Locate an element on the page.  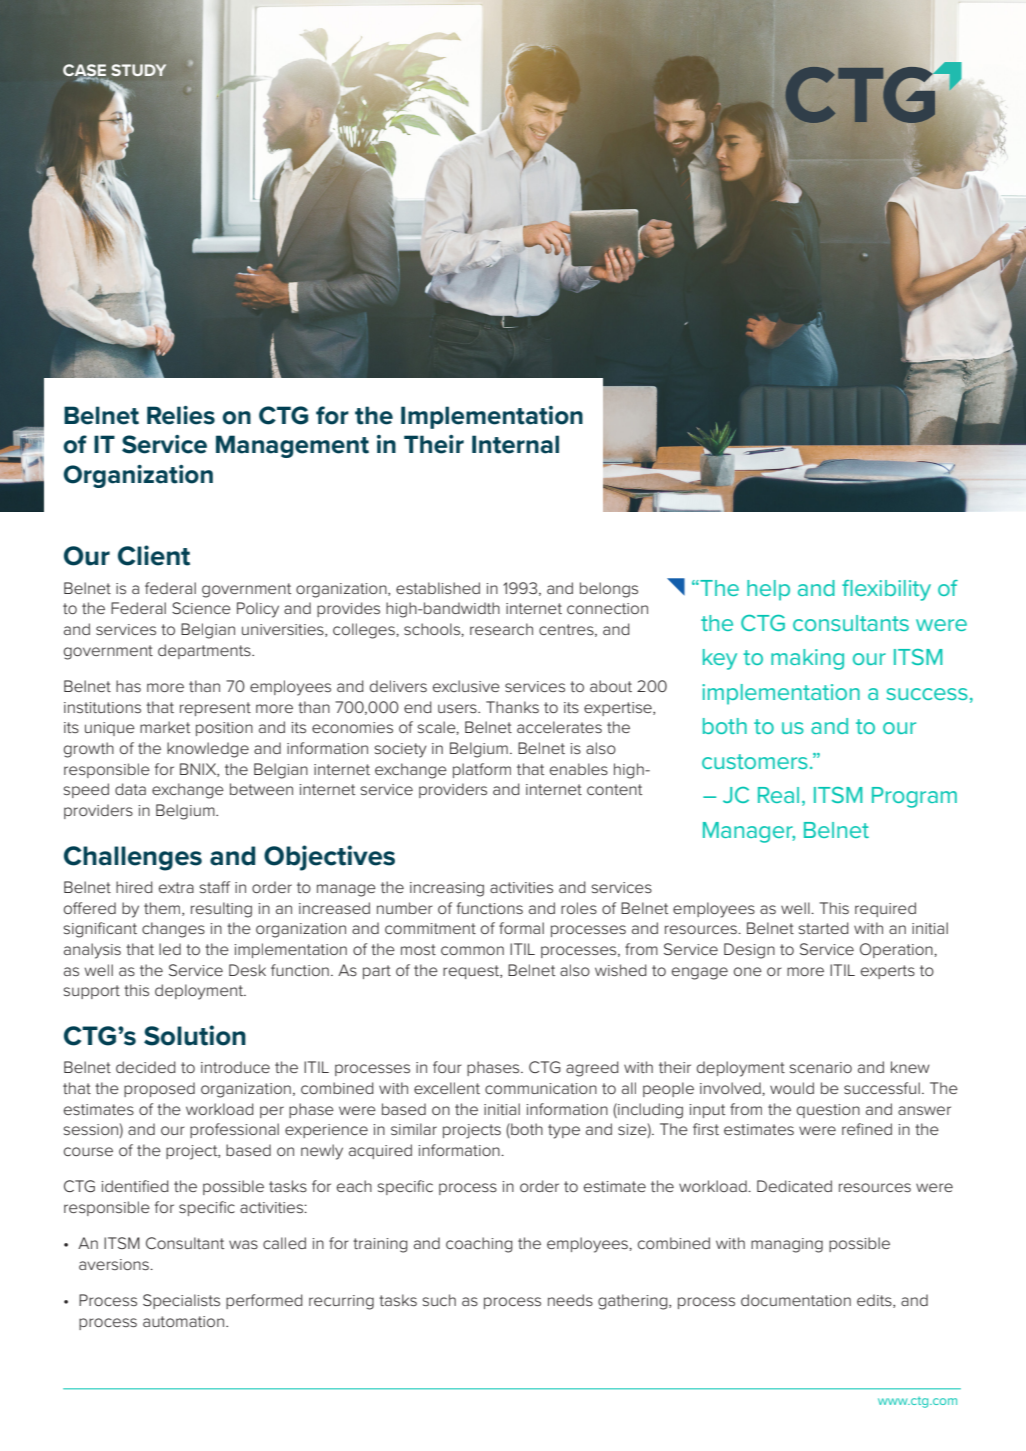
started is located at coordinates (824, 928).
